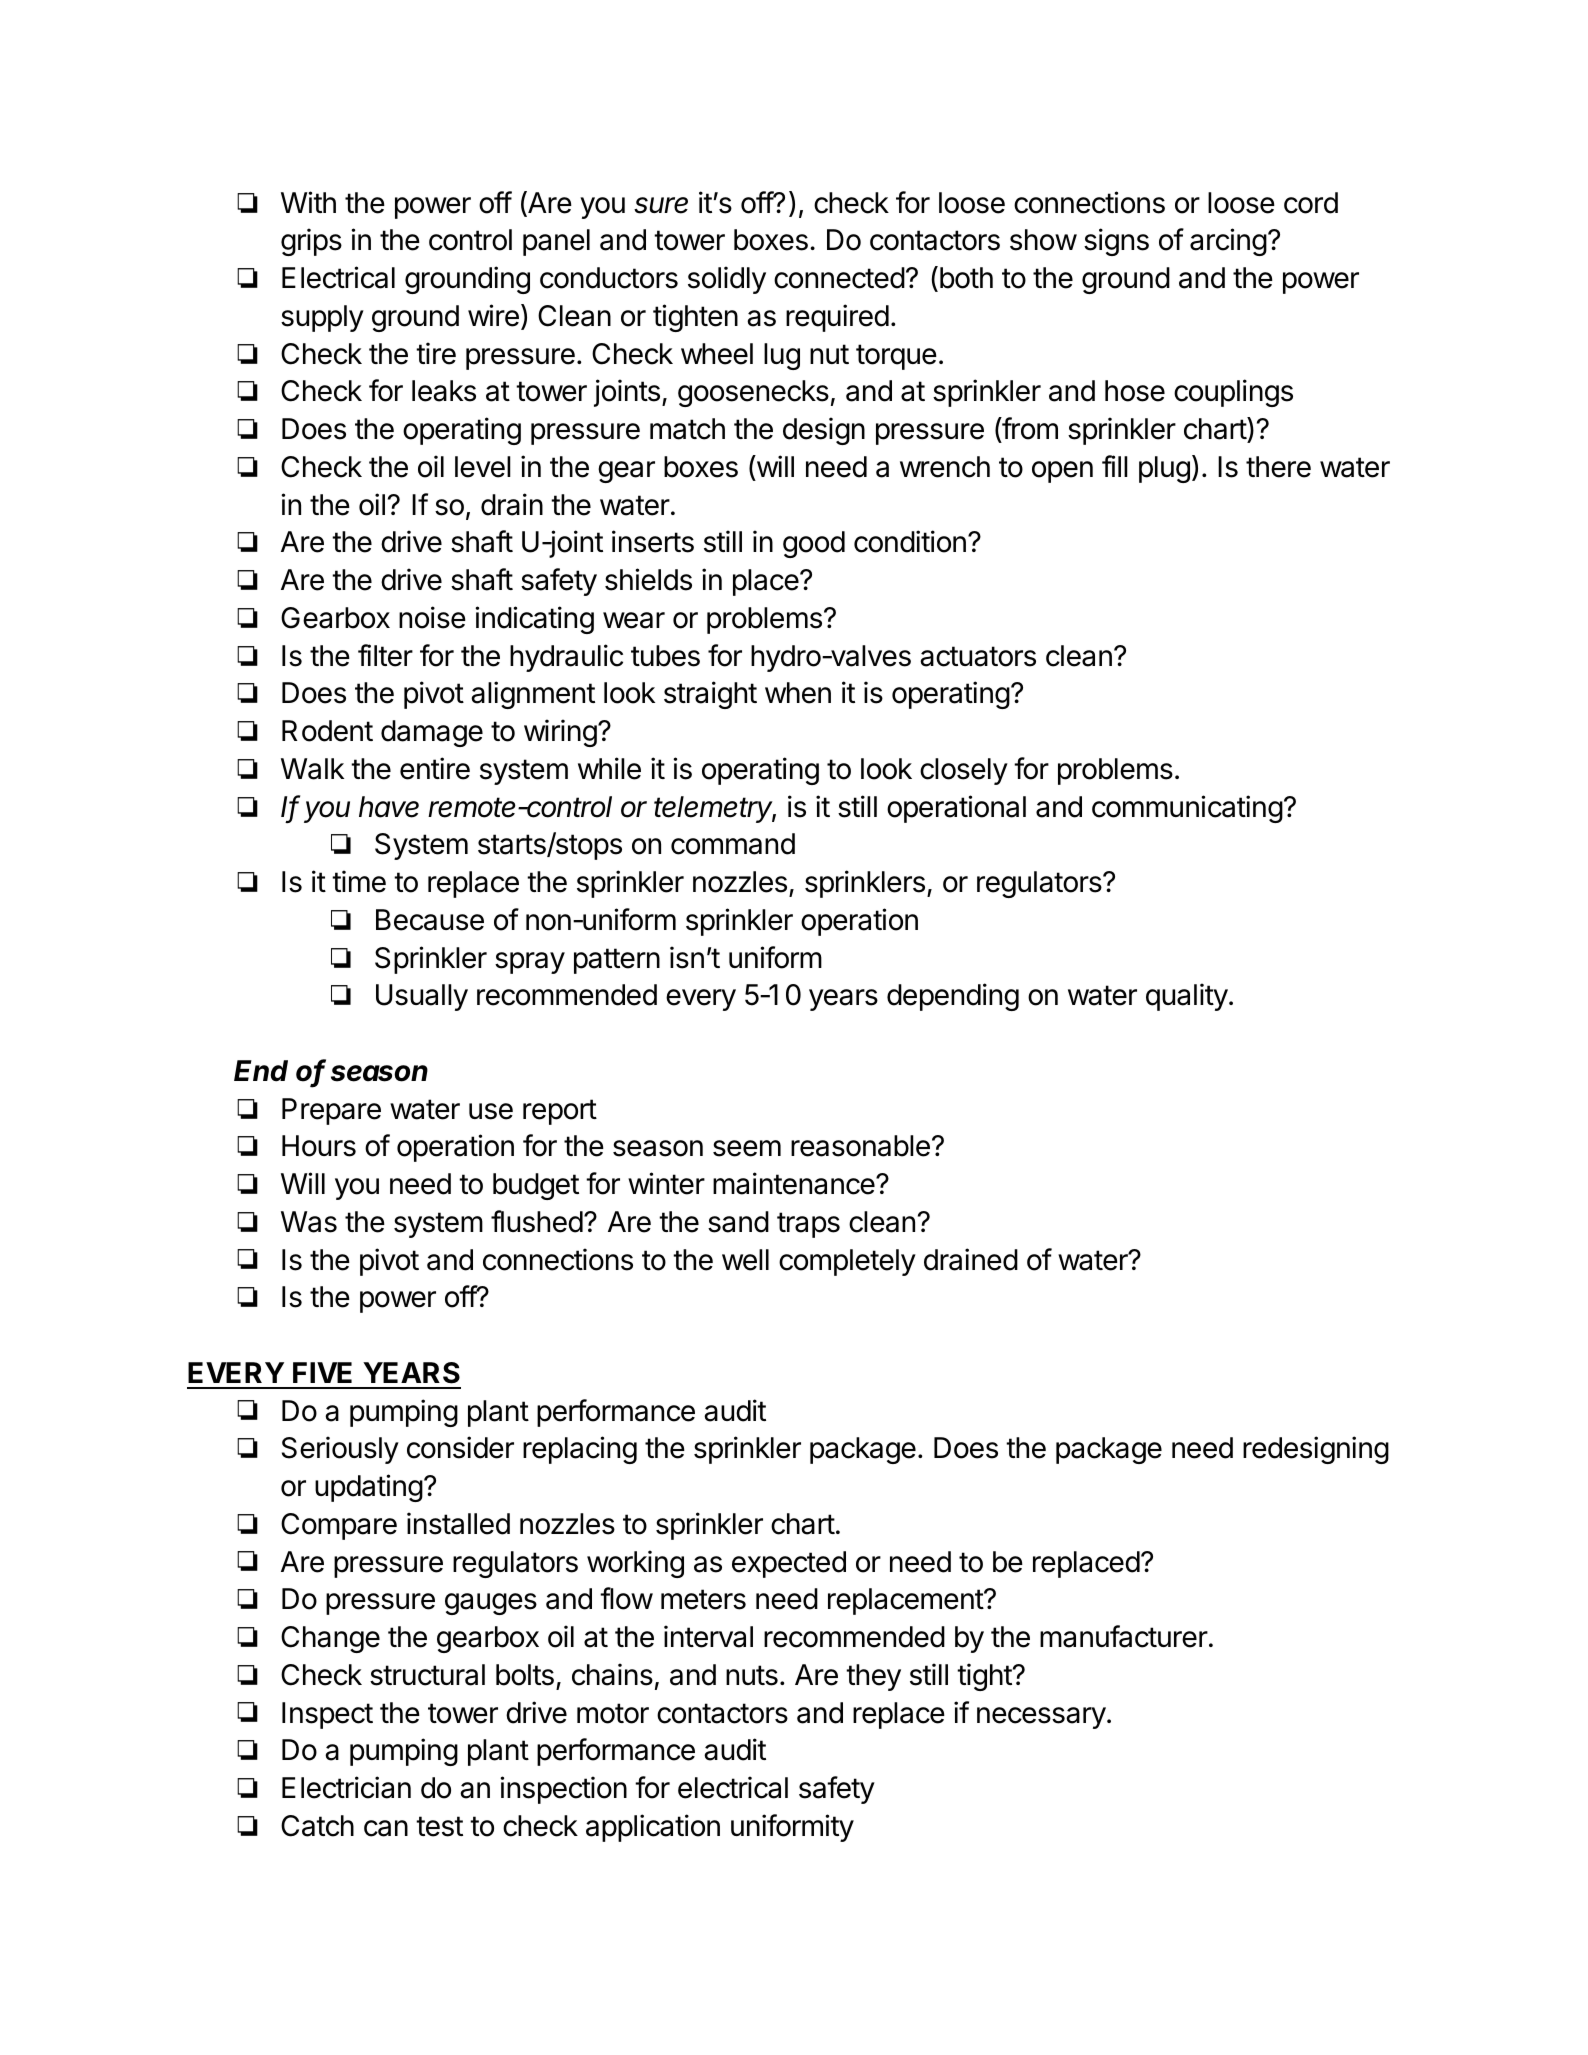 The width and height of the screenshot is (1588, 2055). Describe the element at coordinates (536, 1186) in the screenshot. I see `budget` at that location.
